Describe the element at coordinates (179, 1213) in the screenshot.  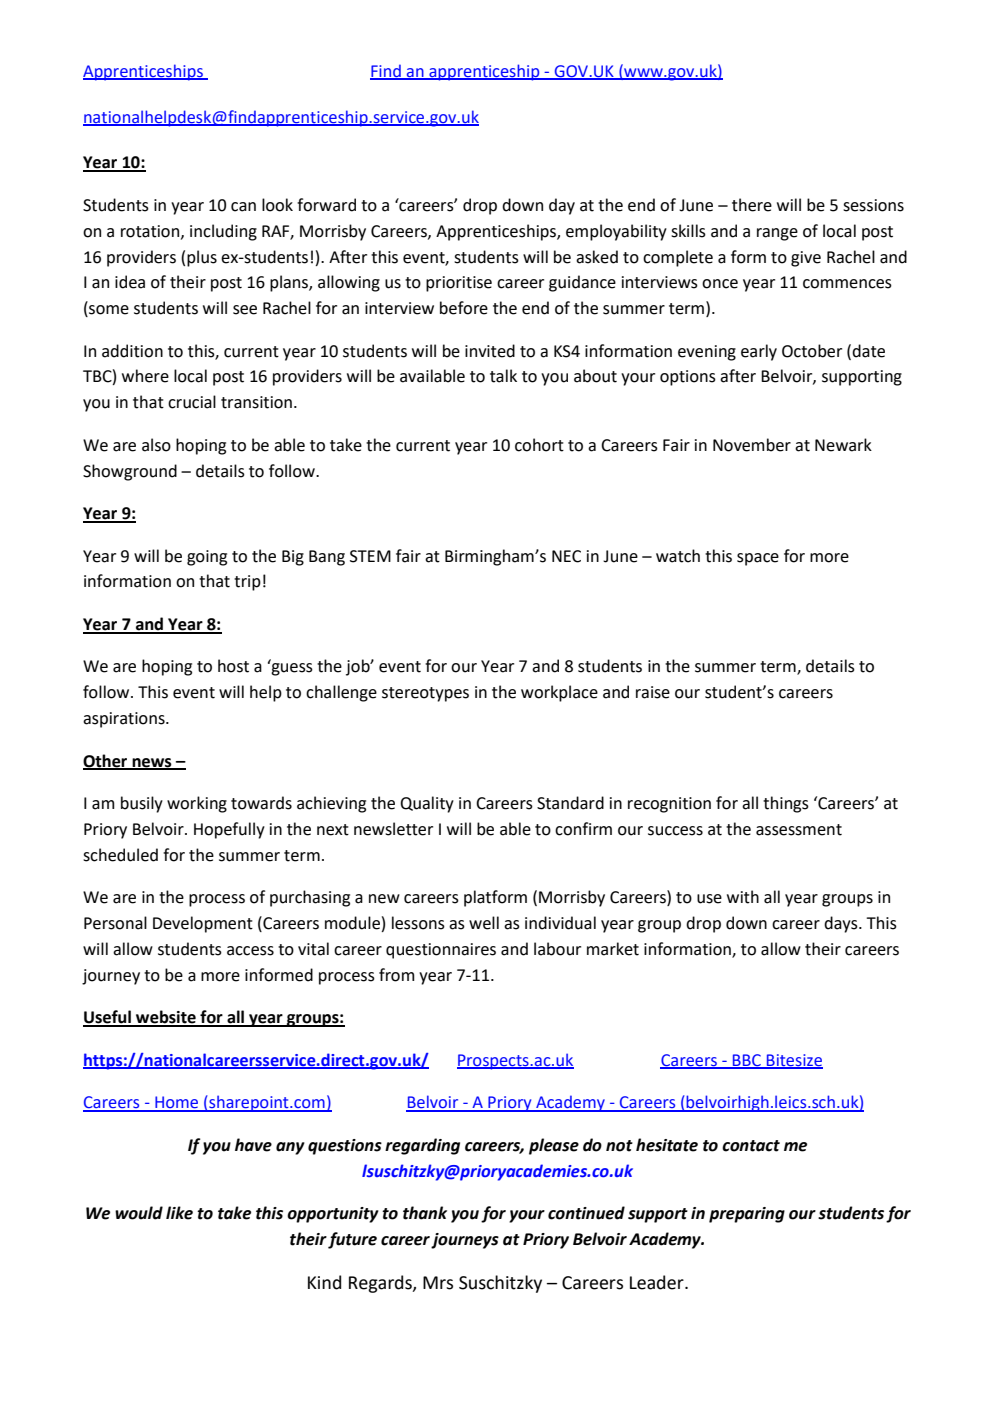
I see `like` at that location.
